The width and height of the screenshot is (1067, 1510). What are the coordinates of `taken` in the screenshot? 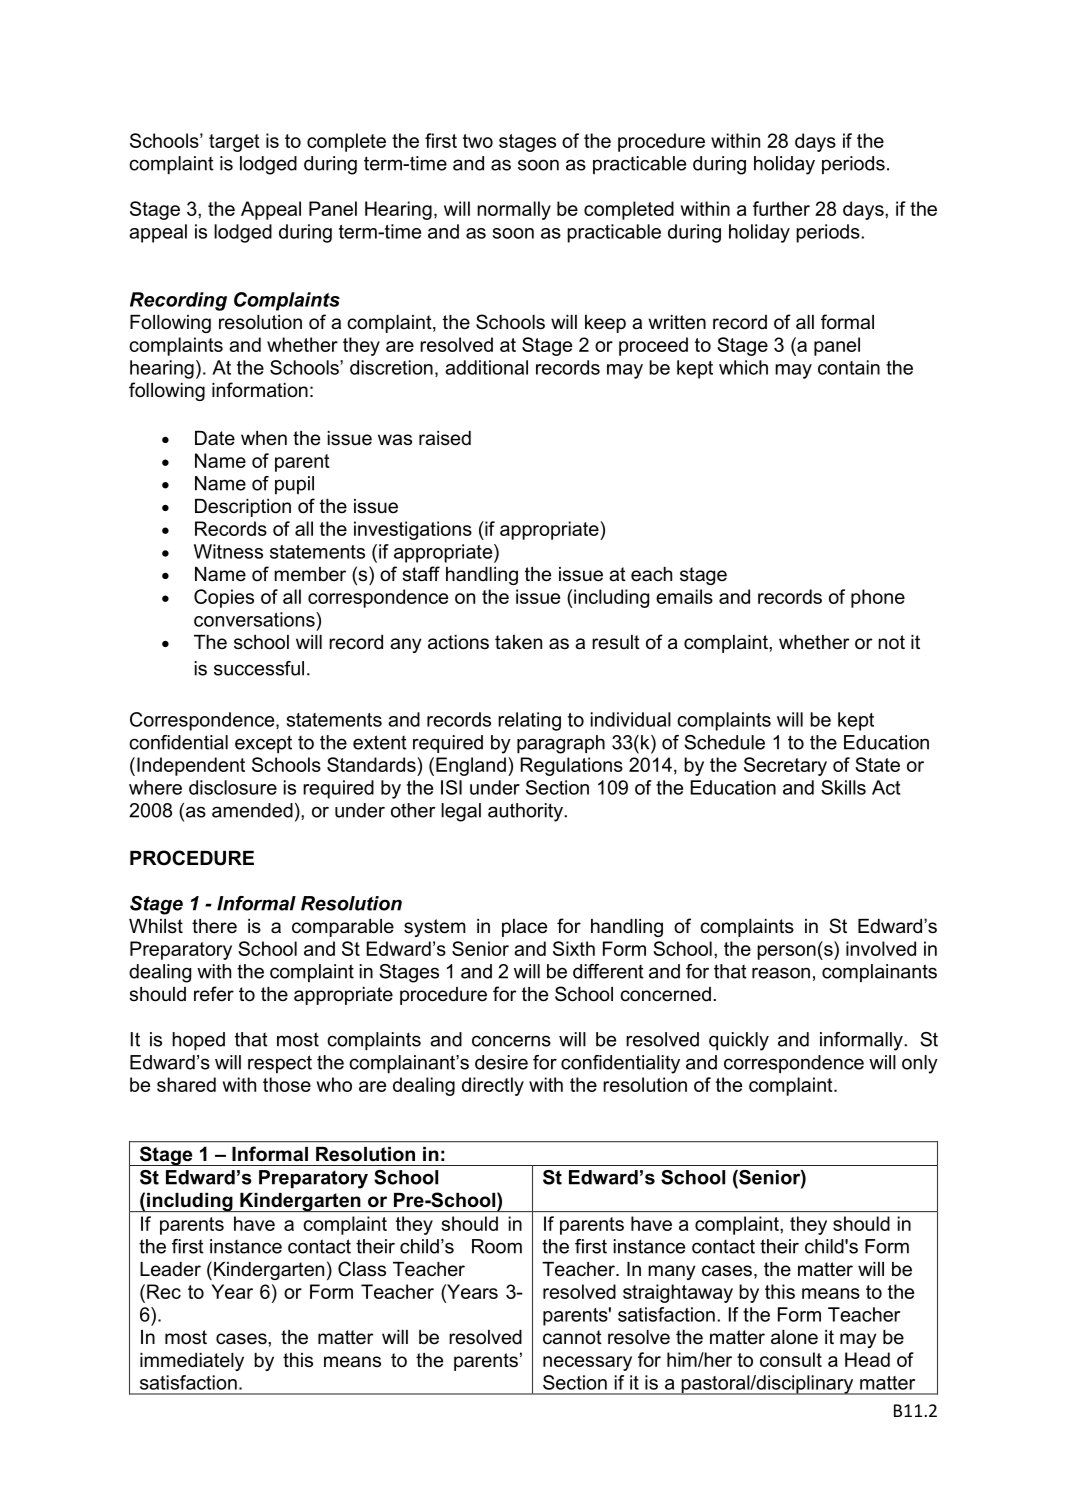 It's located at (518, 642).
